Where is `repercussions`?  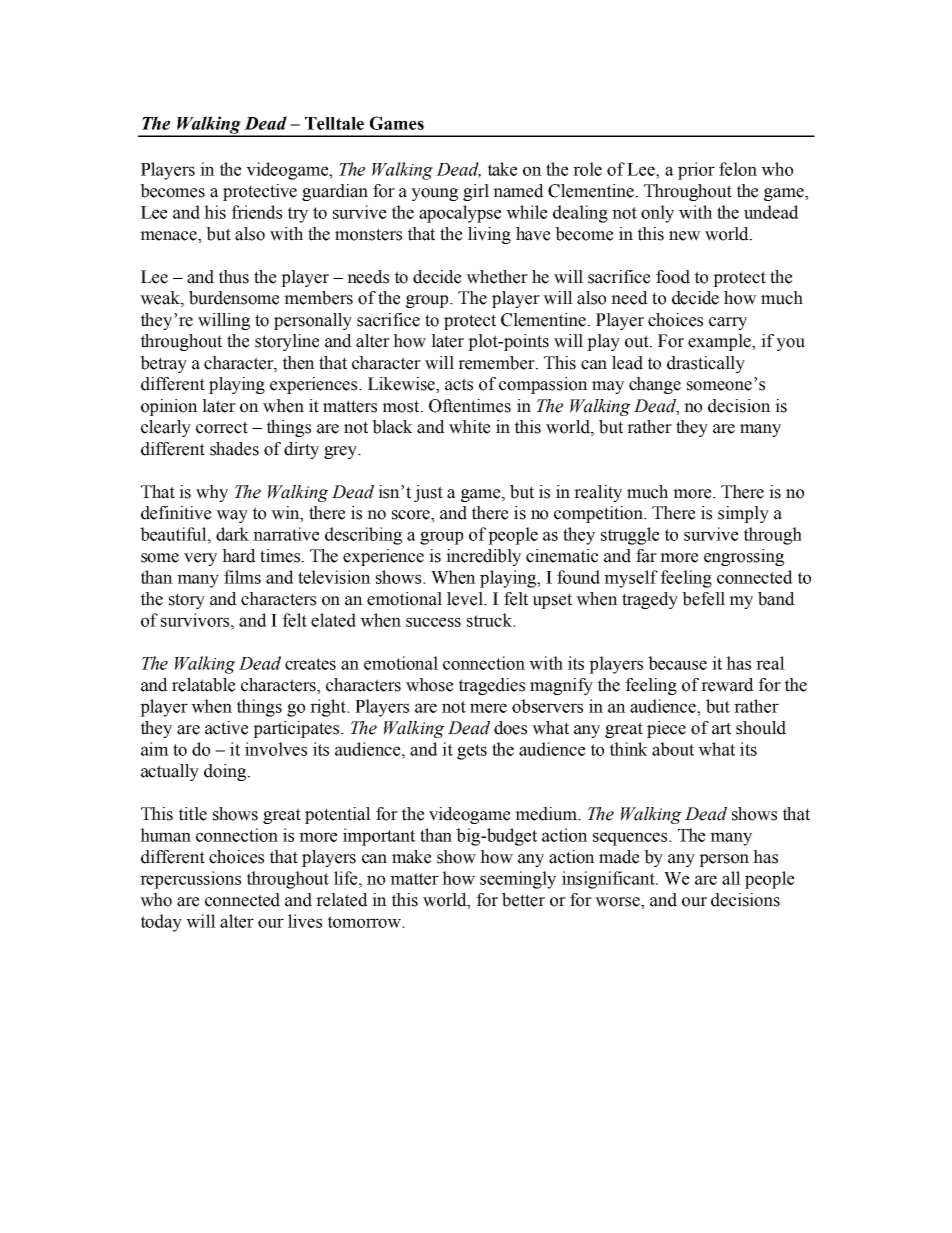 repercussions is located at coordinates (190, 880).
